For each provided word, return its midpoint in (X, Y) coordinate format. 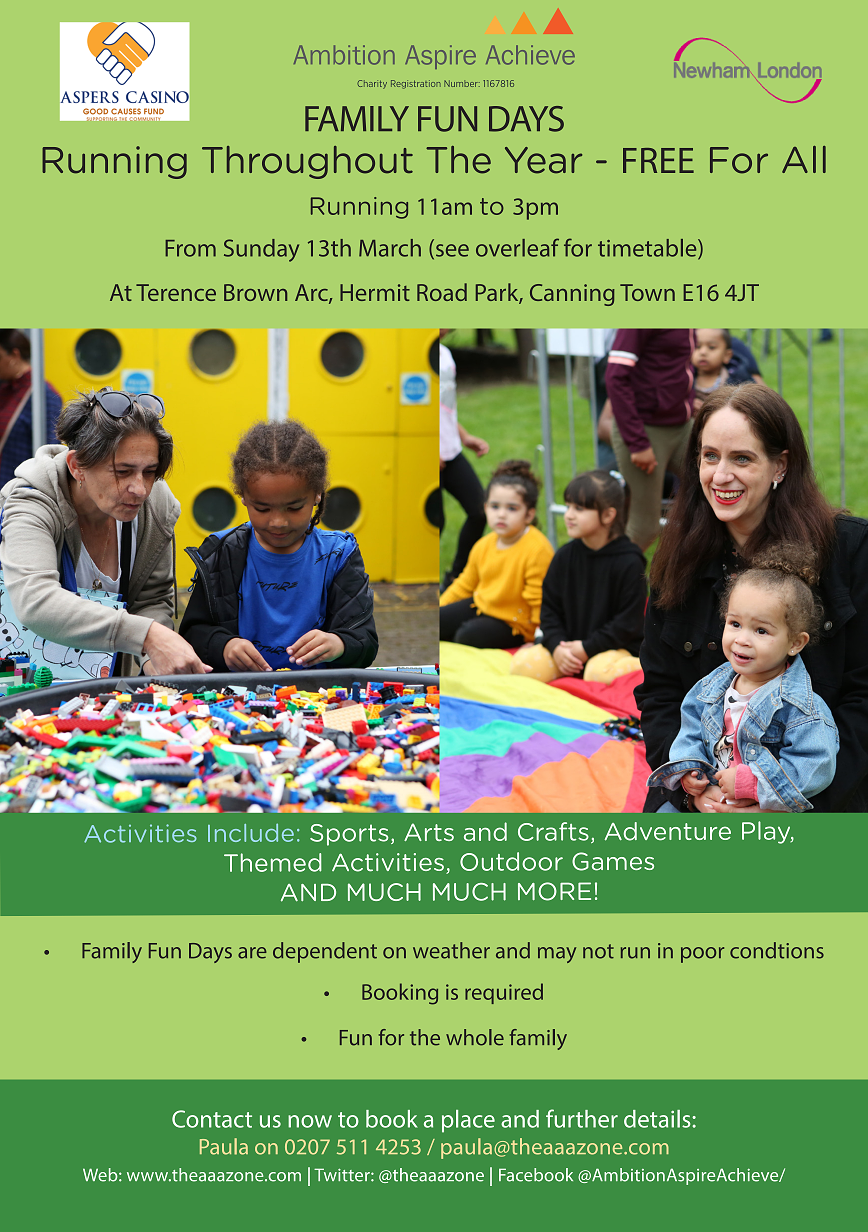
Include (251, 832)
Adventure (668, 831)
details (658, 1119)
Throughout (307, 162)
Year (543, 160)
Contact (212, 1119)
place (468, 1121)
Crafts (553, 831)
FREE (658, 160)
